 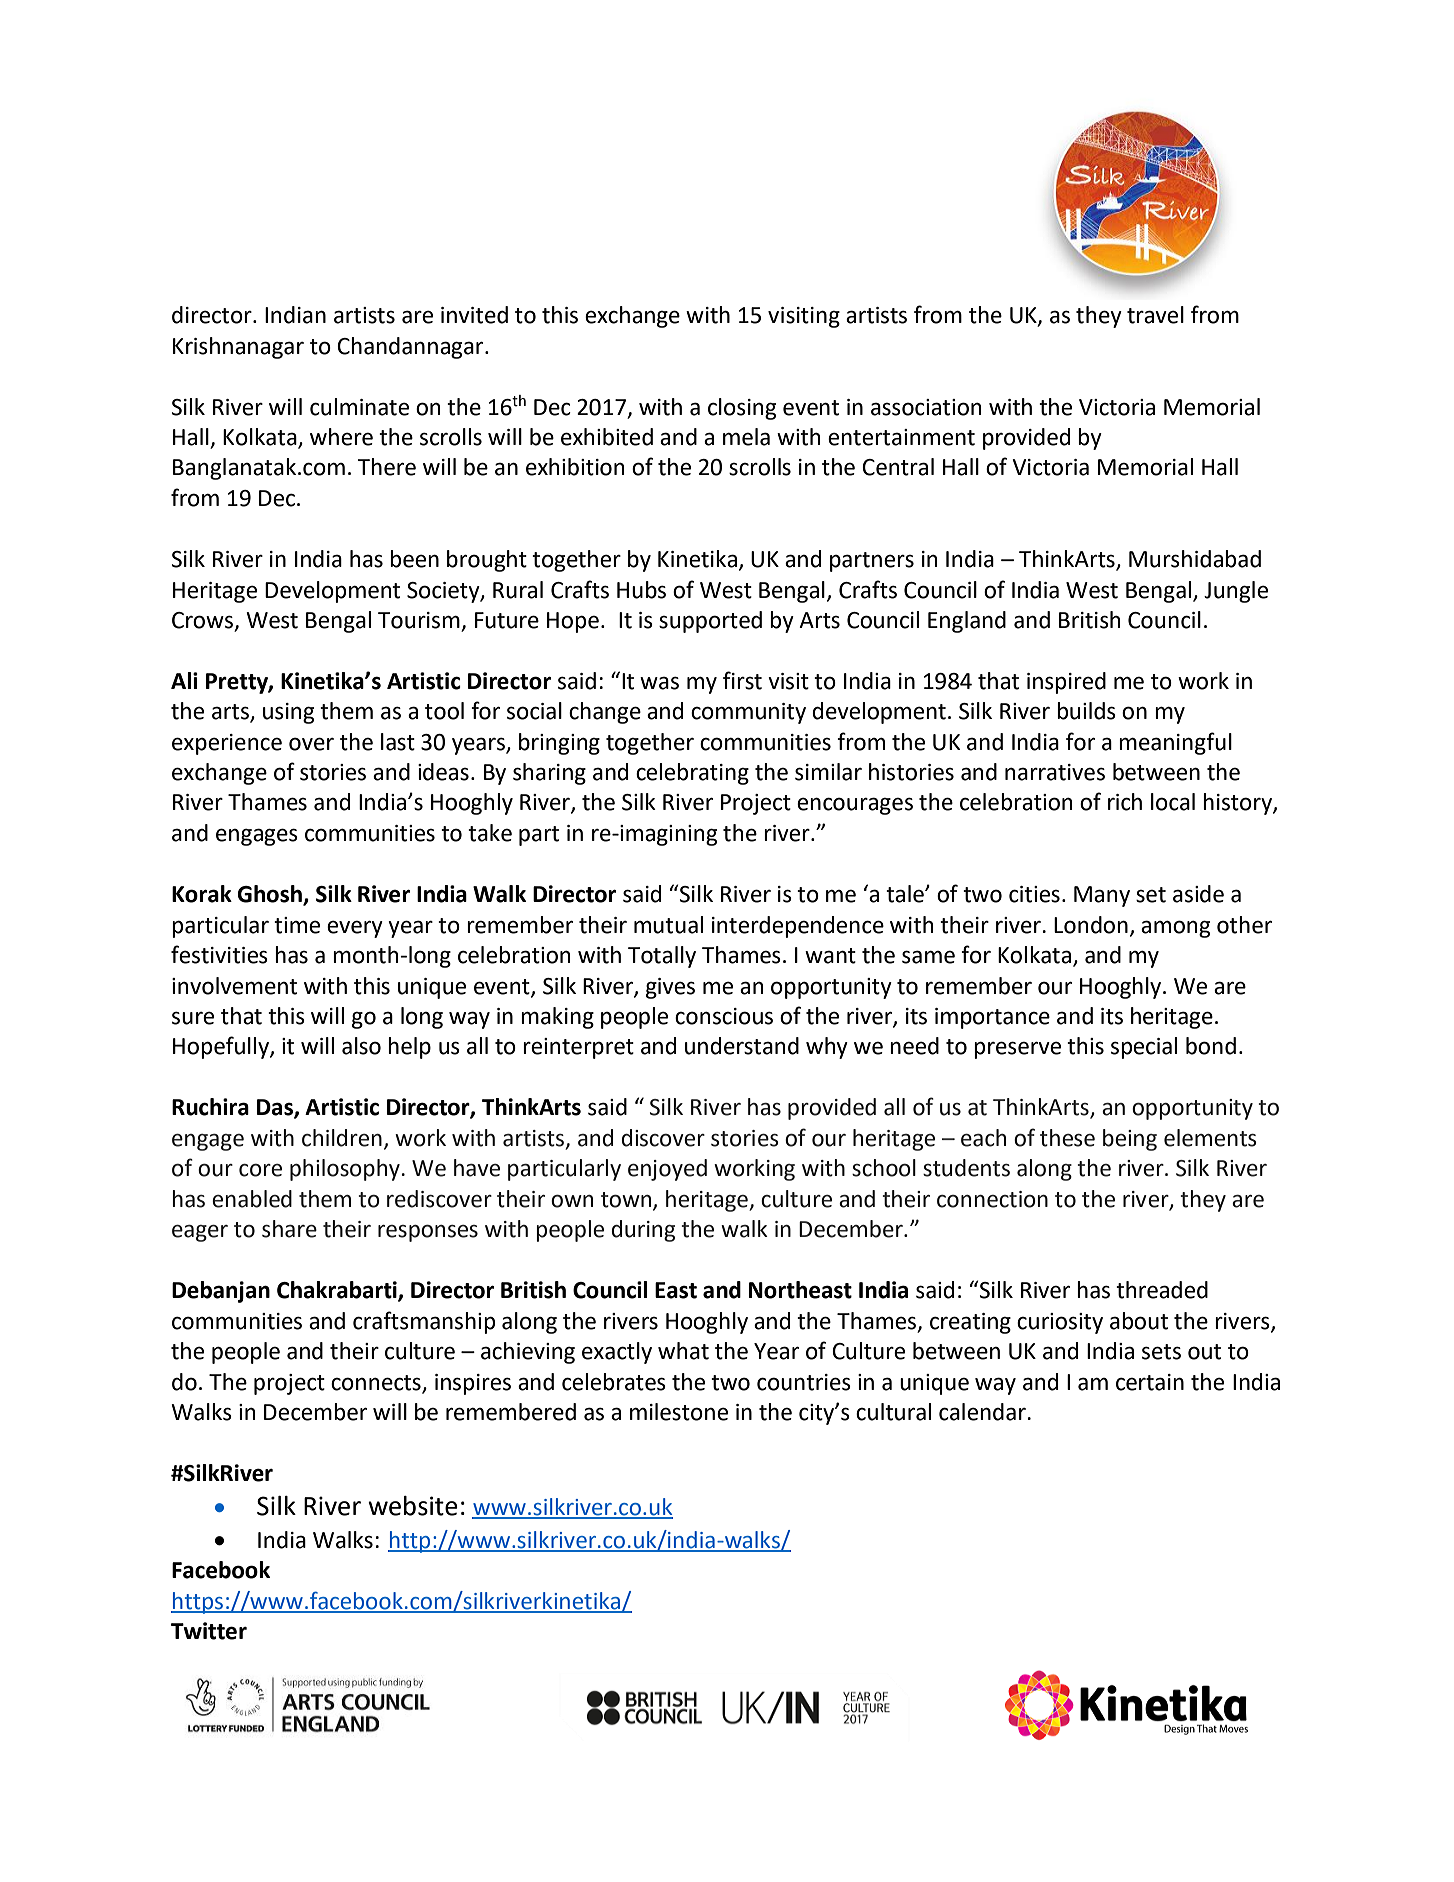 What do you see at coordinates (359, 407) in the document?
I see `culminate` at bounding box center [359, 407].
